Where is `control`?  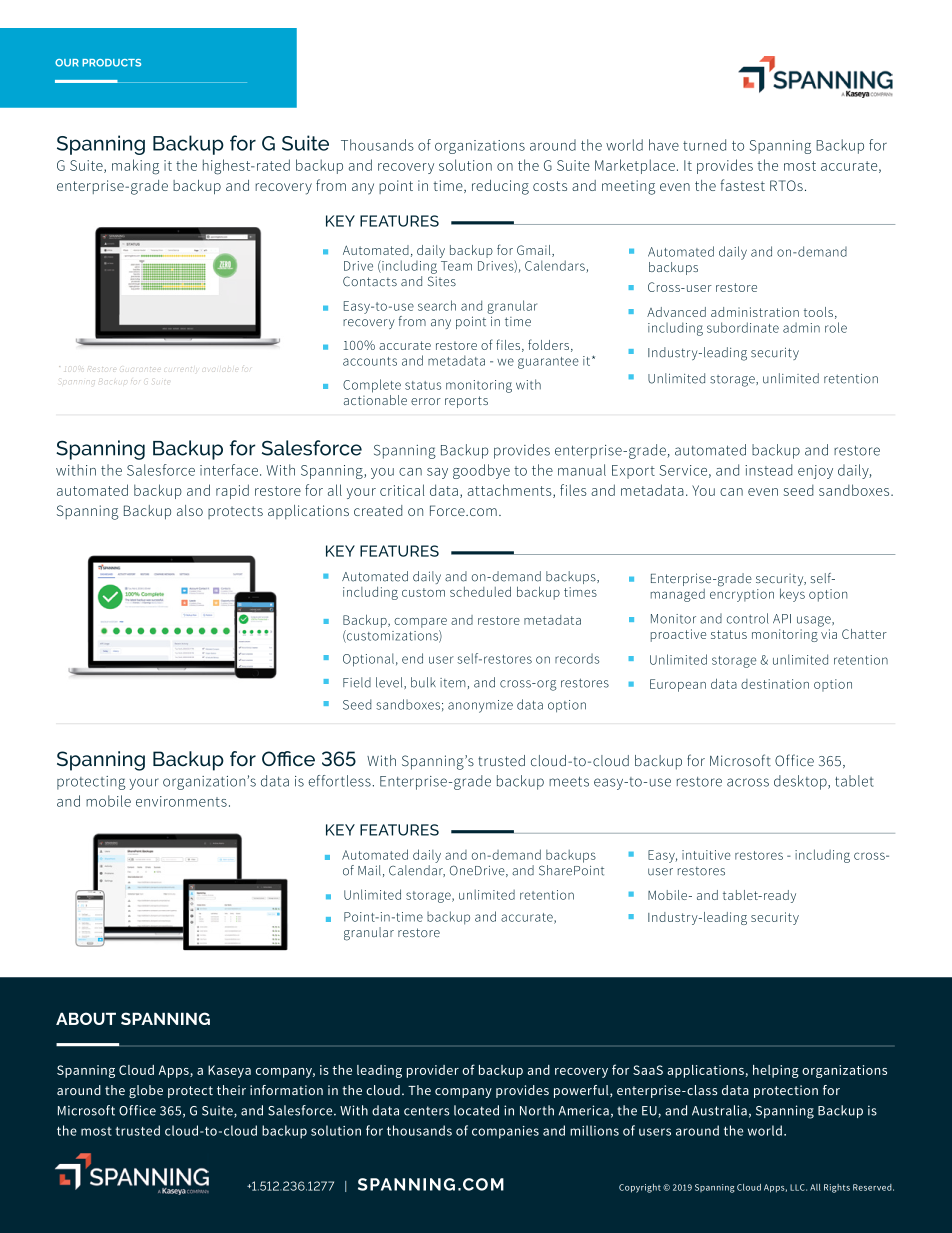 control is located at coordinates (748, 618).
